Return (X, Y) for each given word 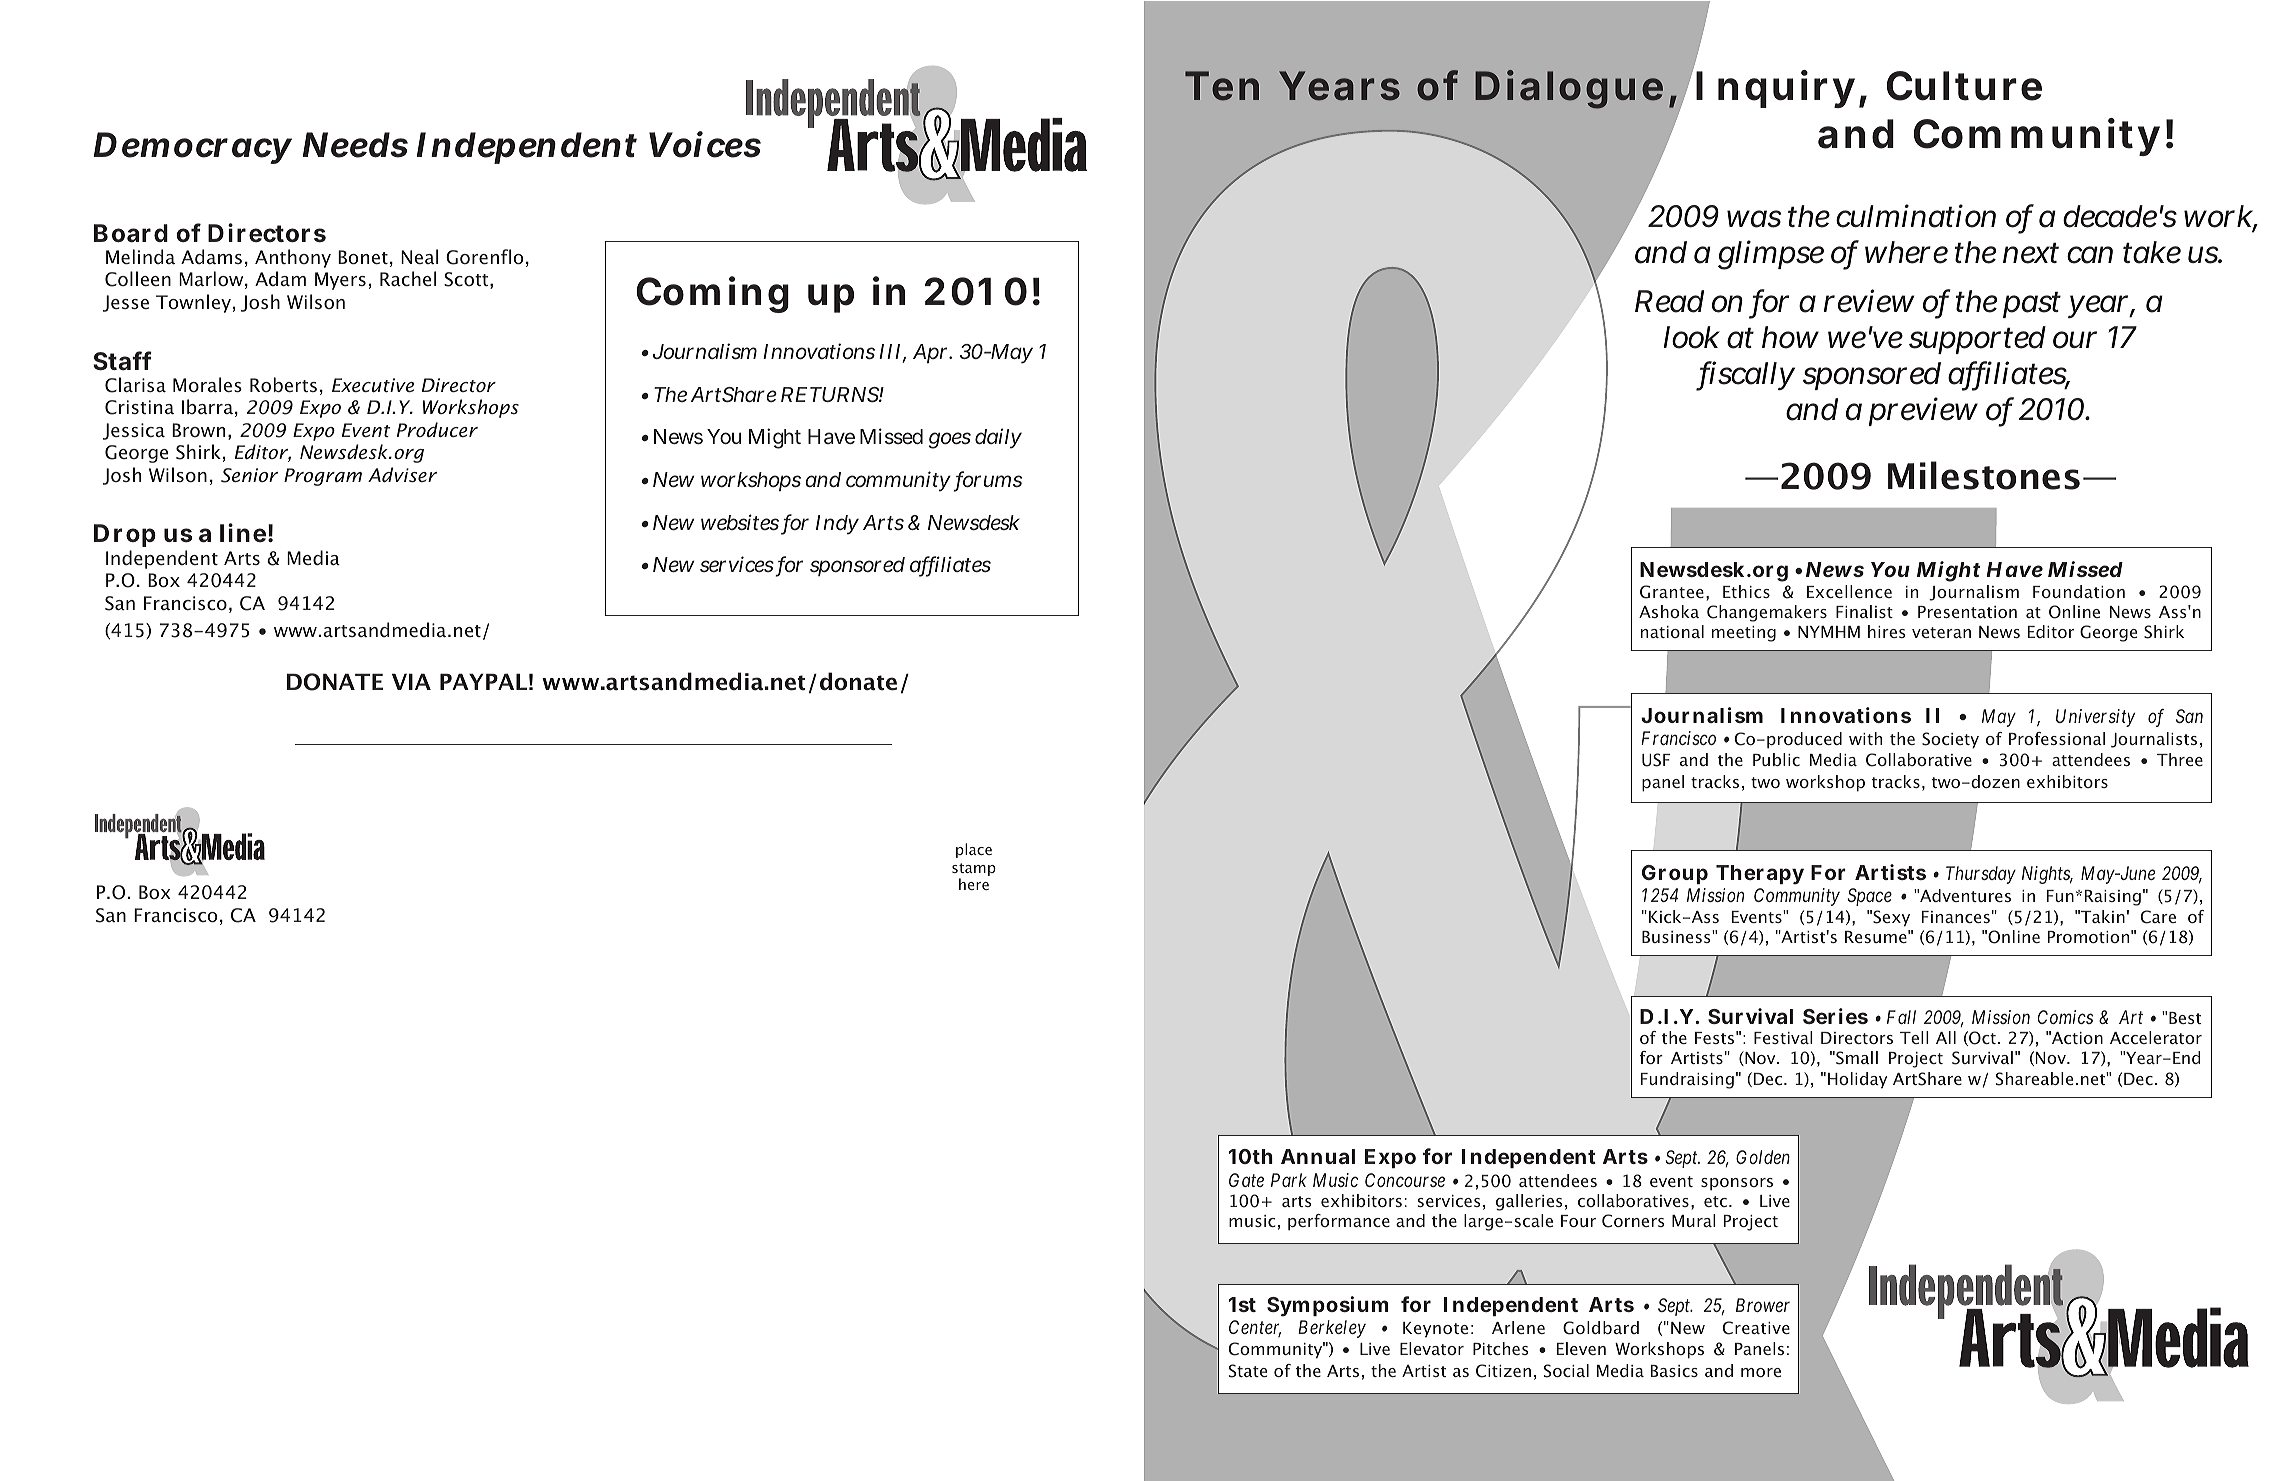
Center (1255, 1328)
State (1248, 1371)
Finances (1956, 917)
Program (323, 477)
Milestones (1984, 475)
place (974, 850)
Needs (355, 145)
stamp (974, 869)
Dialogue (1569, 89)
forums (988, 480)
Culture (1964, 86)
